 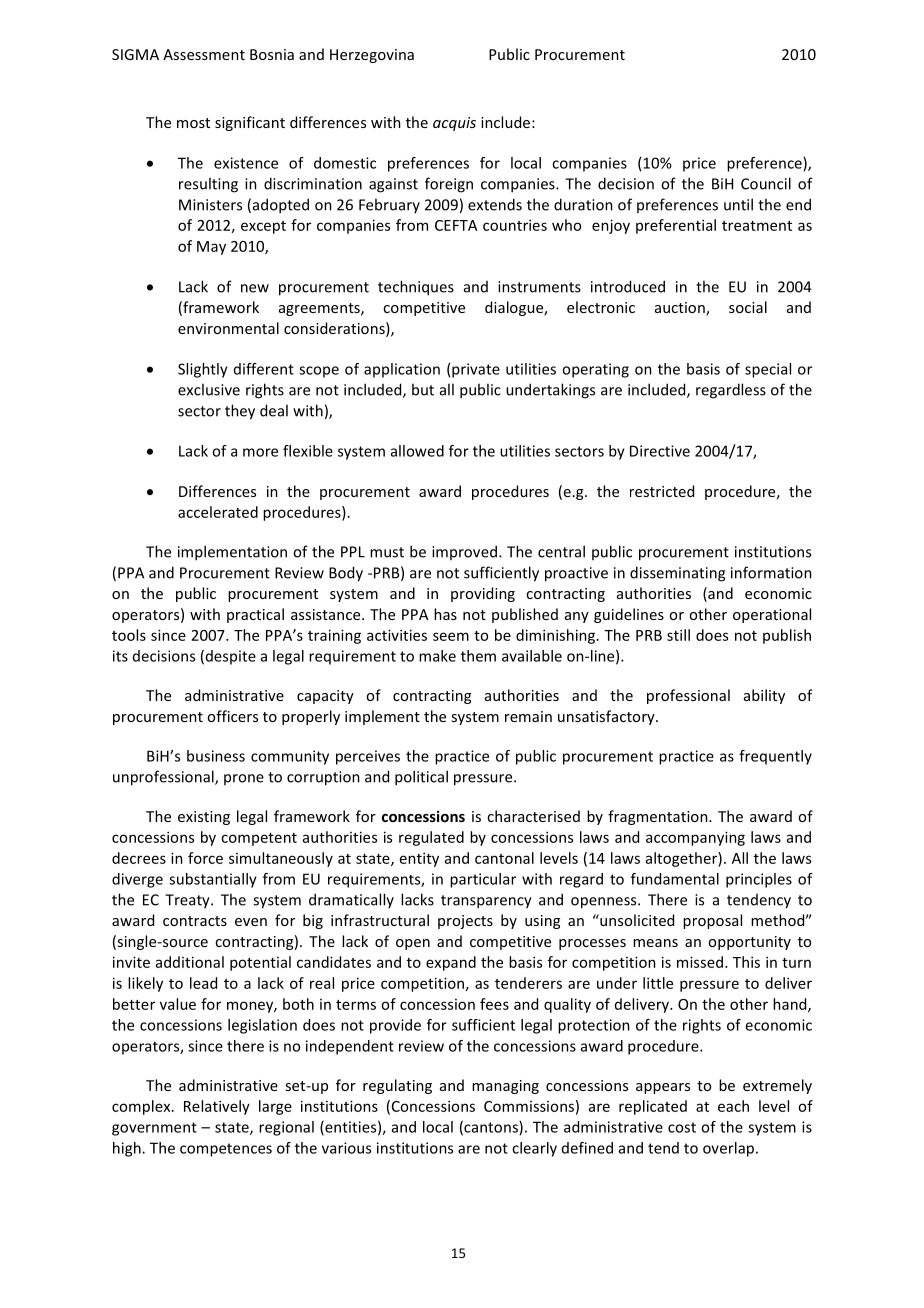 What do you see at coordinates (766, 183) in the screenshot?
I see `Council` at bounding box center [766, 183].
